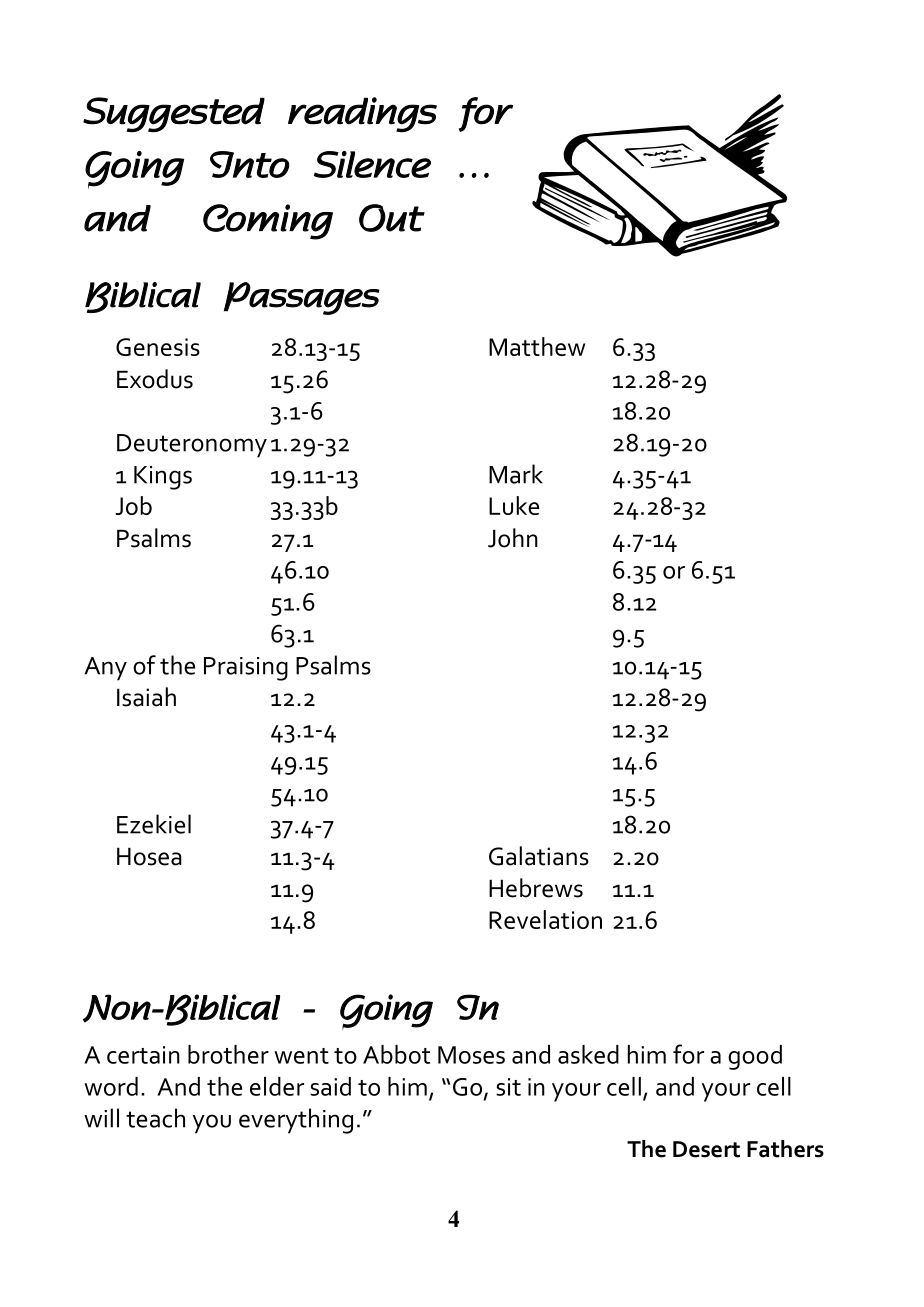  I want to click on sit, so click(508, 1087).
